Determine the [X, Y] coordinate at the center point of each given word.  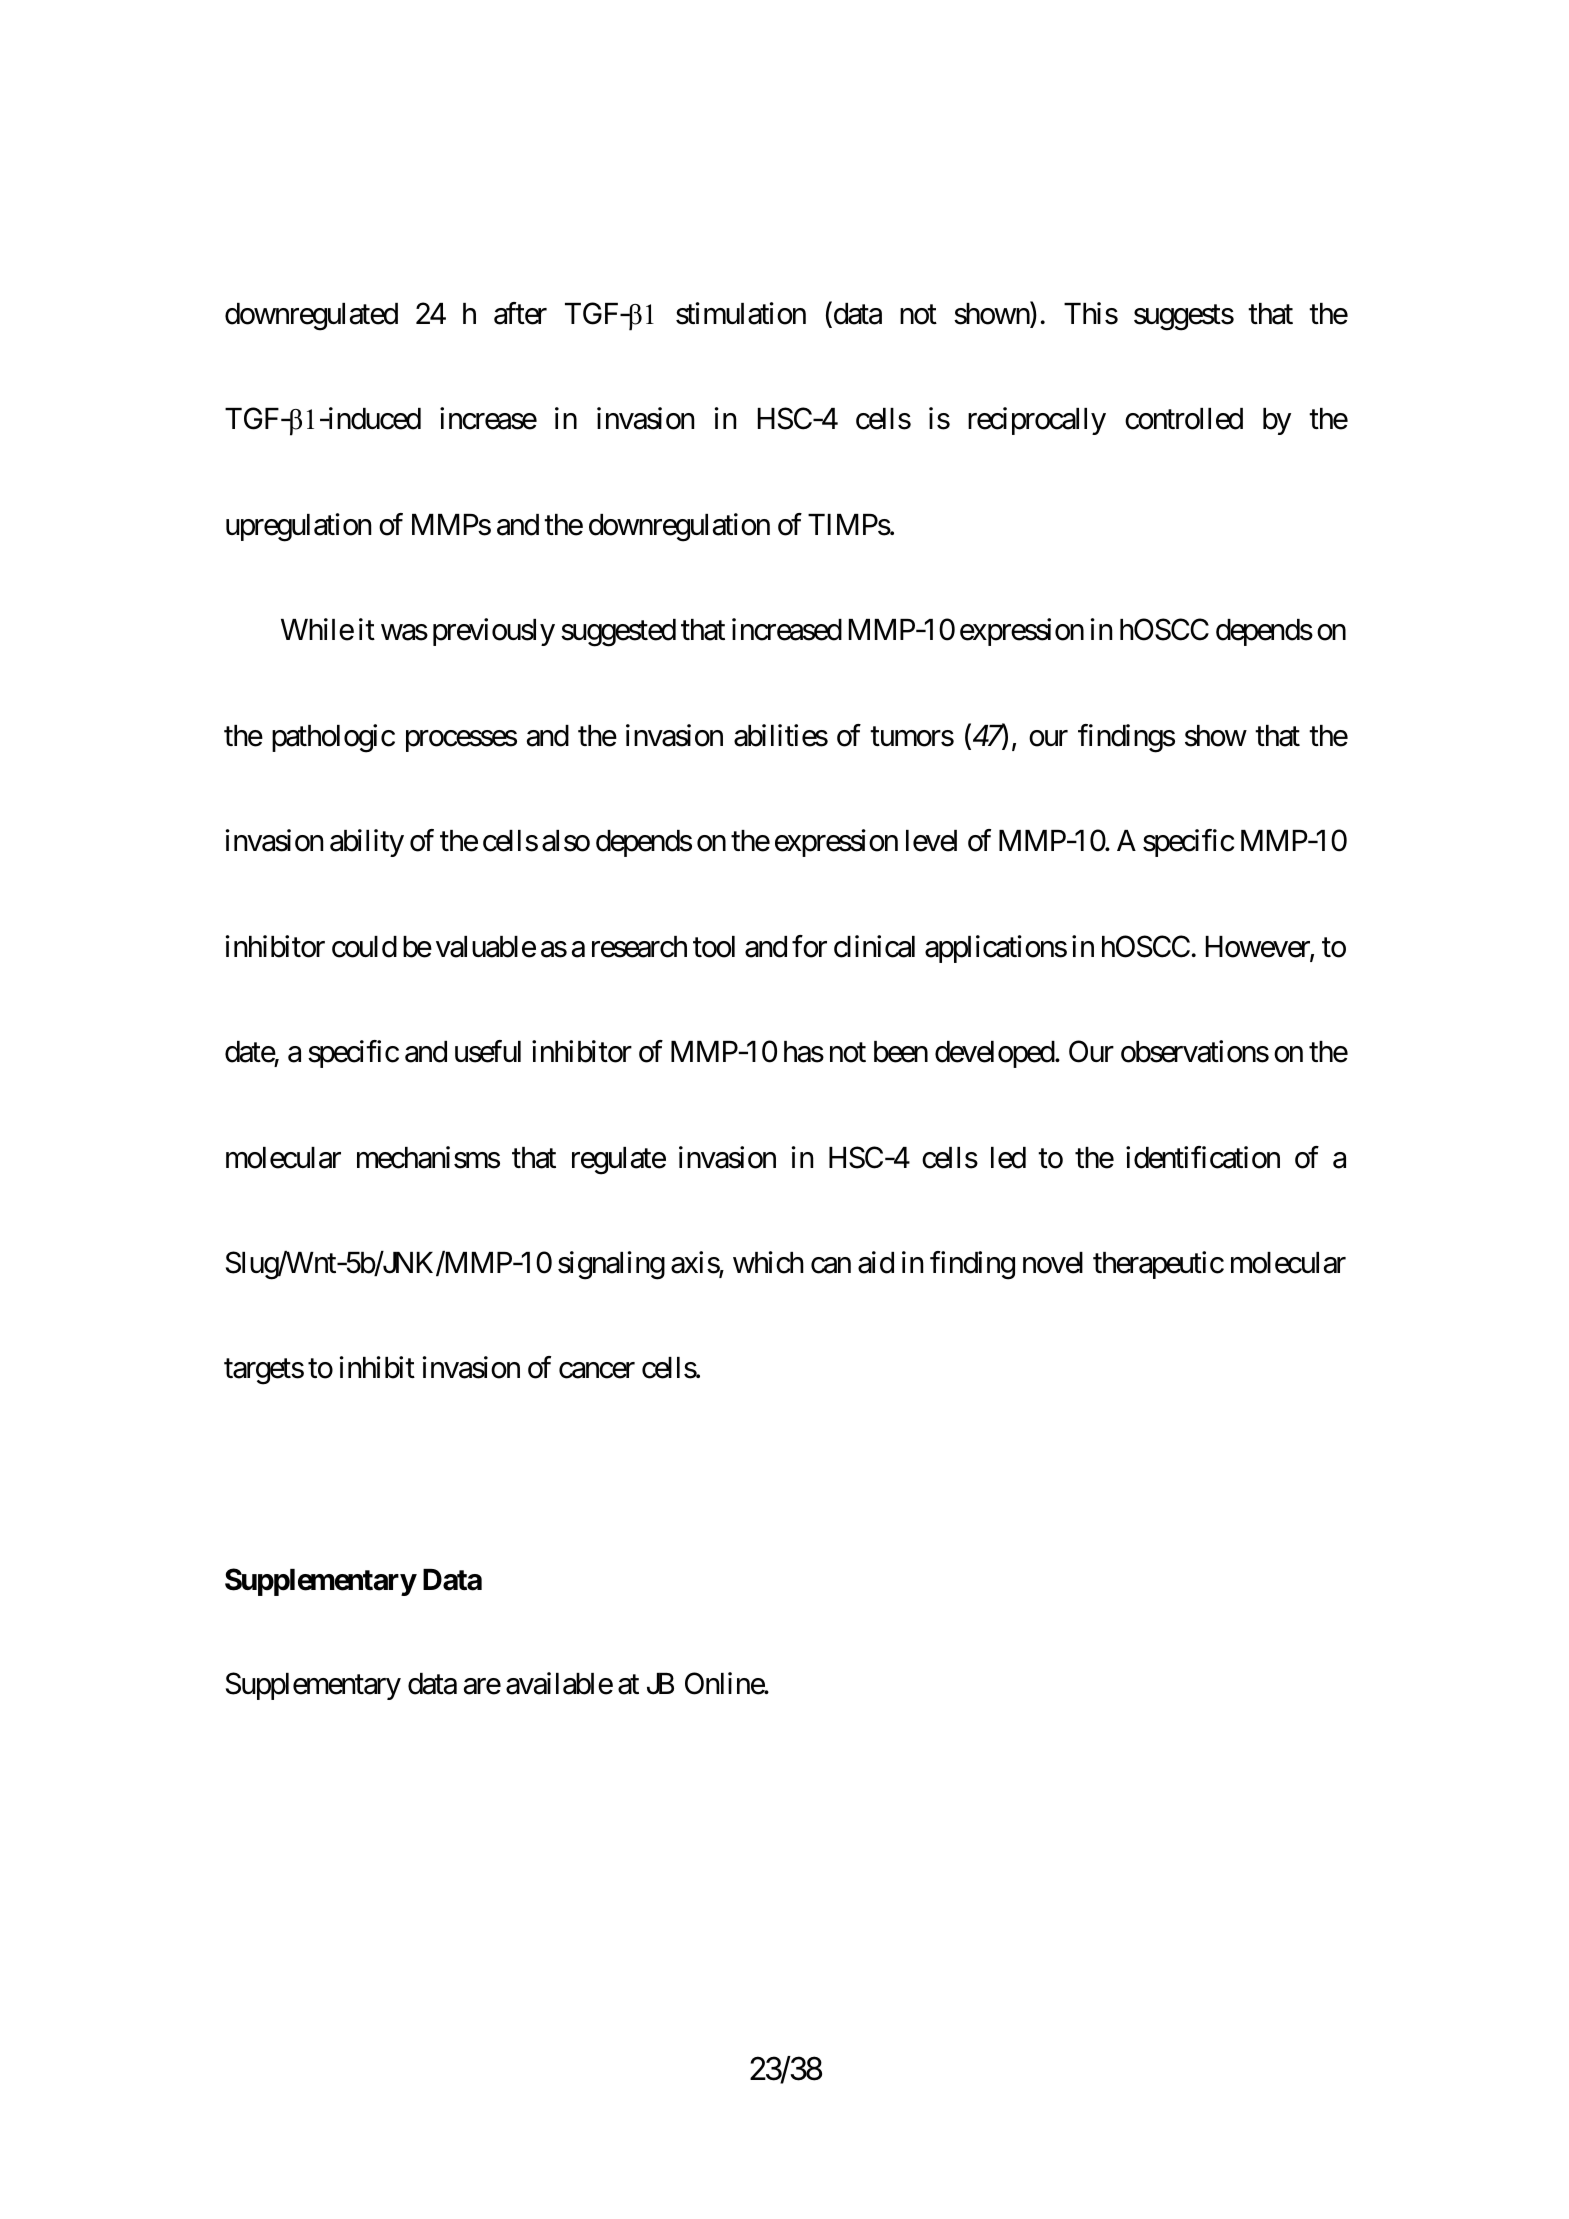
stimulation [741, 313]
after [520, 313]
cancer [597, 1371]
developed [995, 1054]
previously [494, 632]
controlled [1184, 419]
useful [488, 1051]
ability [367, 843]
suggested [618, 633]
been [901, 1052]
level [931, 841]
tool [714, 947]
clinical [874, 946]
